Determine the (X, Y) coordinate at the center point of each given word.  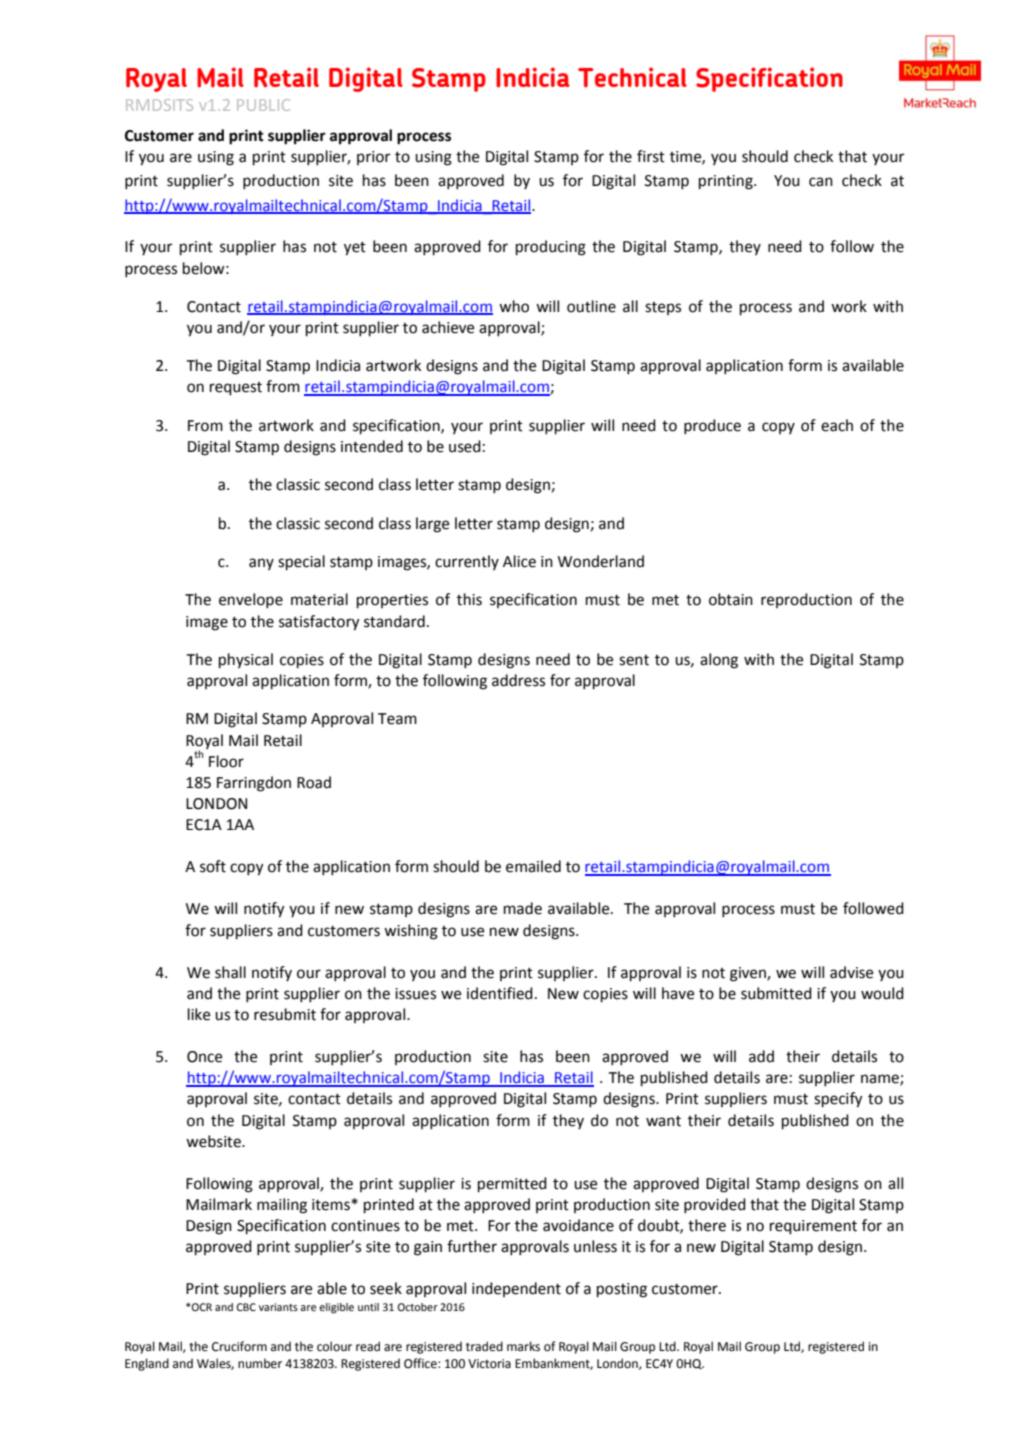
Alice (519, 561)
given (749, 974)
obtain (731, 599)
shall (230, 972)
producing (551, 248)
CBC (246, 1307)
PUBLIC (263, 105)
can (821, 182)
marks (523, 1346)
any (261, 564)
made (523, 908)
